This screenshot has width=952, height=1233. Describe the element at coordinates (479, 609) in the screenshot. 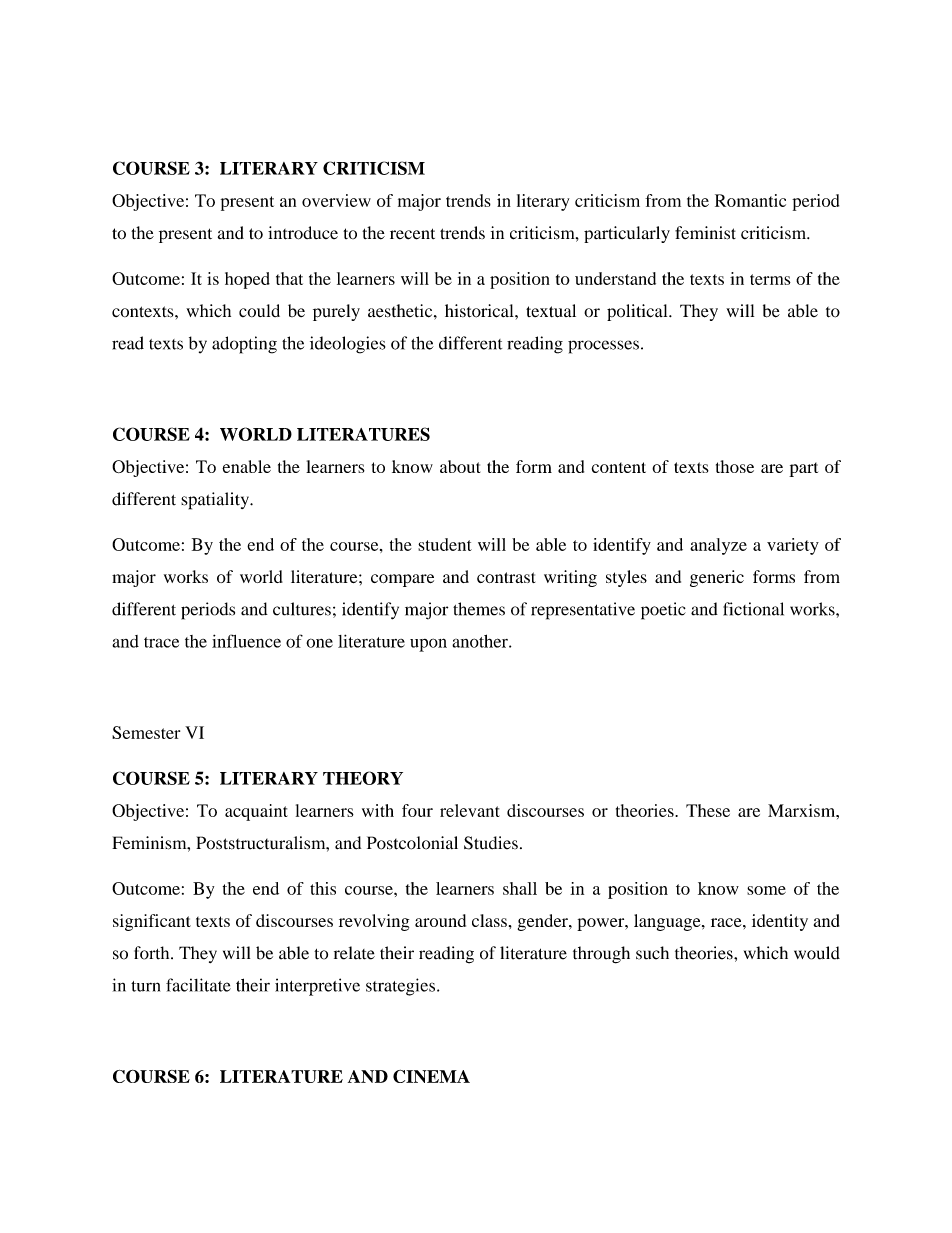

I see `themes` at that location.
